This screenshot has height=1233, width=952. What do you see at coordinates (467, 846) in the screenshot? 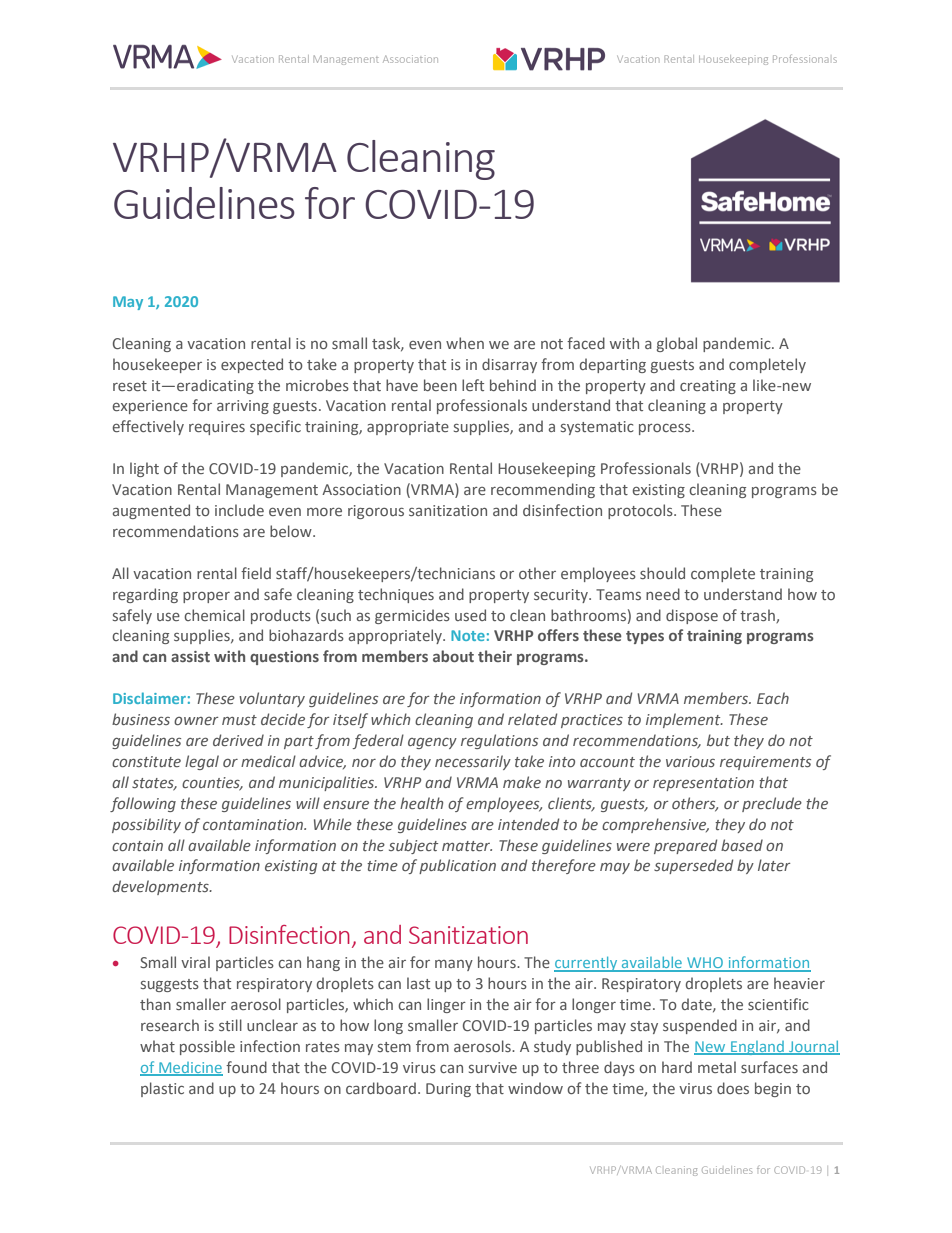
I see `matter` at bounding box center [467, 846].
